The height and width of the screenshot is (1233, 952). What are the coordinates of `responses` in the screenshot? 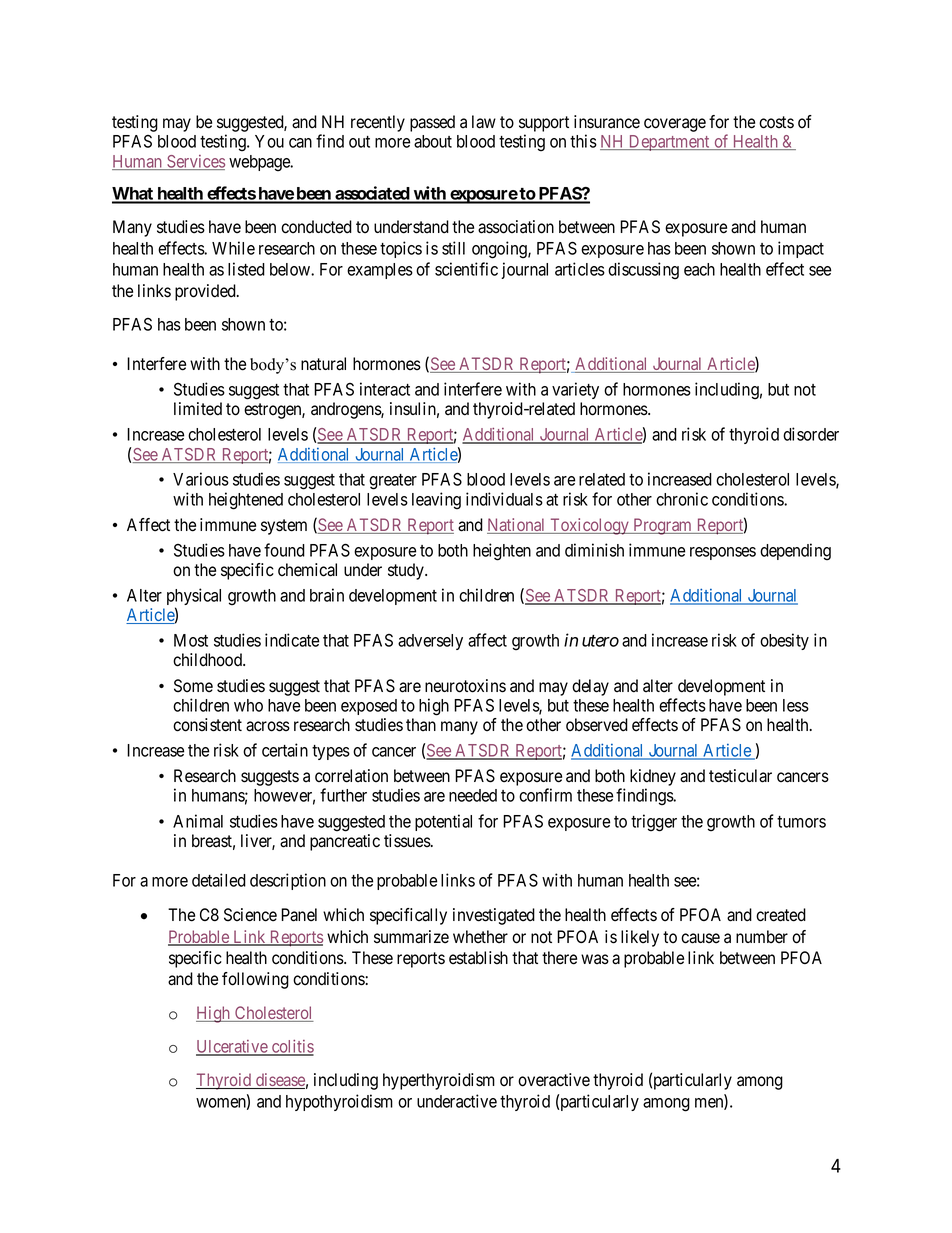 It's located at (723, 553).
